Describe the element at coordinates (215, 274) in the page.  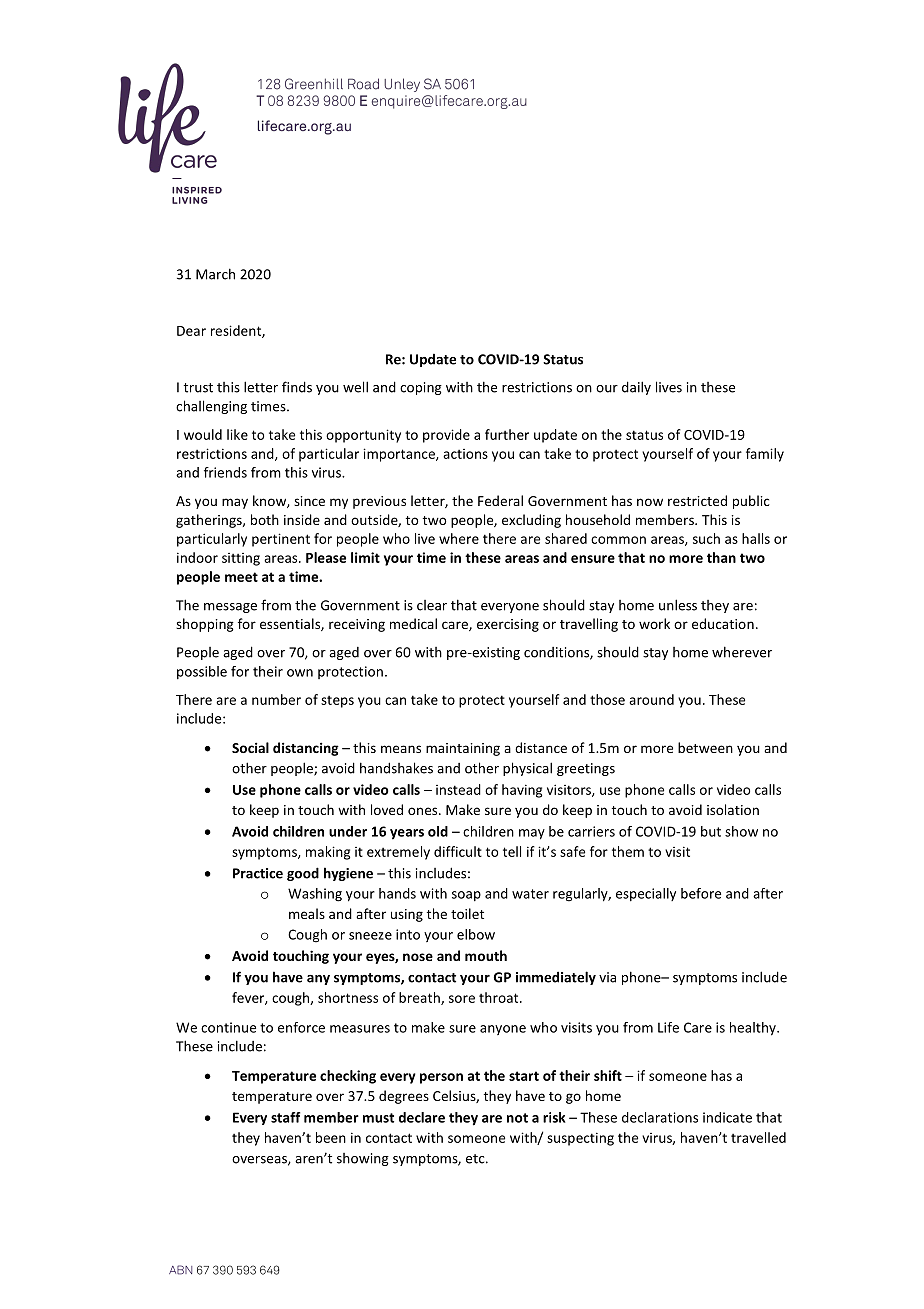
I see `March` at that location.
